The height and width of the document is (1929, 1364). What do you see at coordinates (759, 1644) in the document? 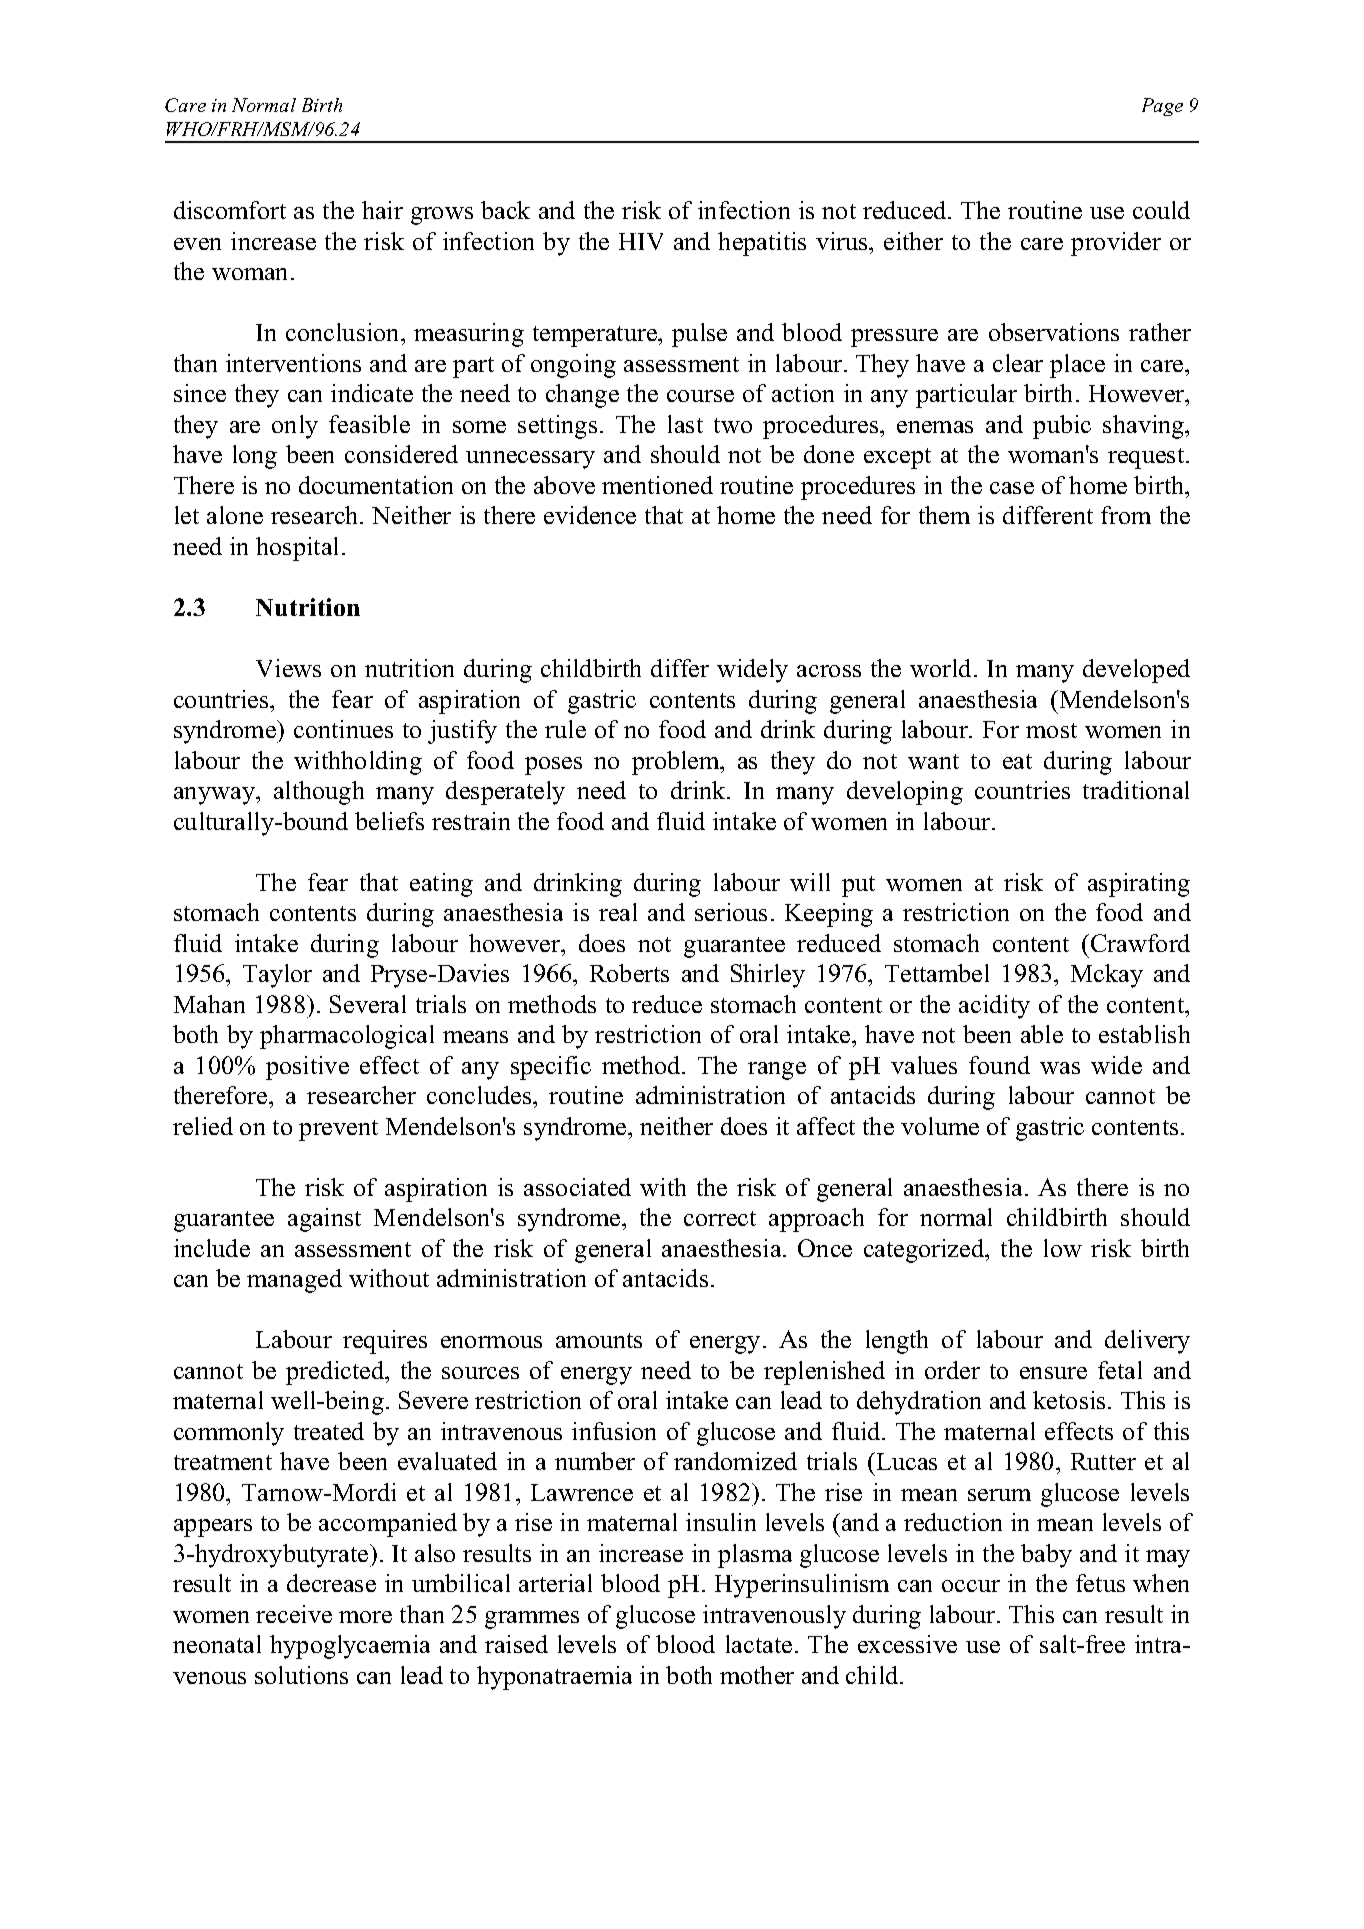
I see `lactate` at bounding box center [759, 1644].
